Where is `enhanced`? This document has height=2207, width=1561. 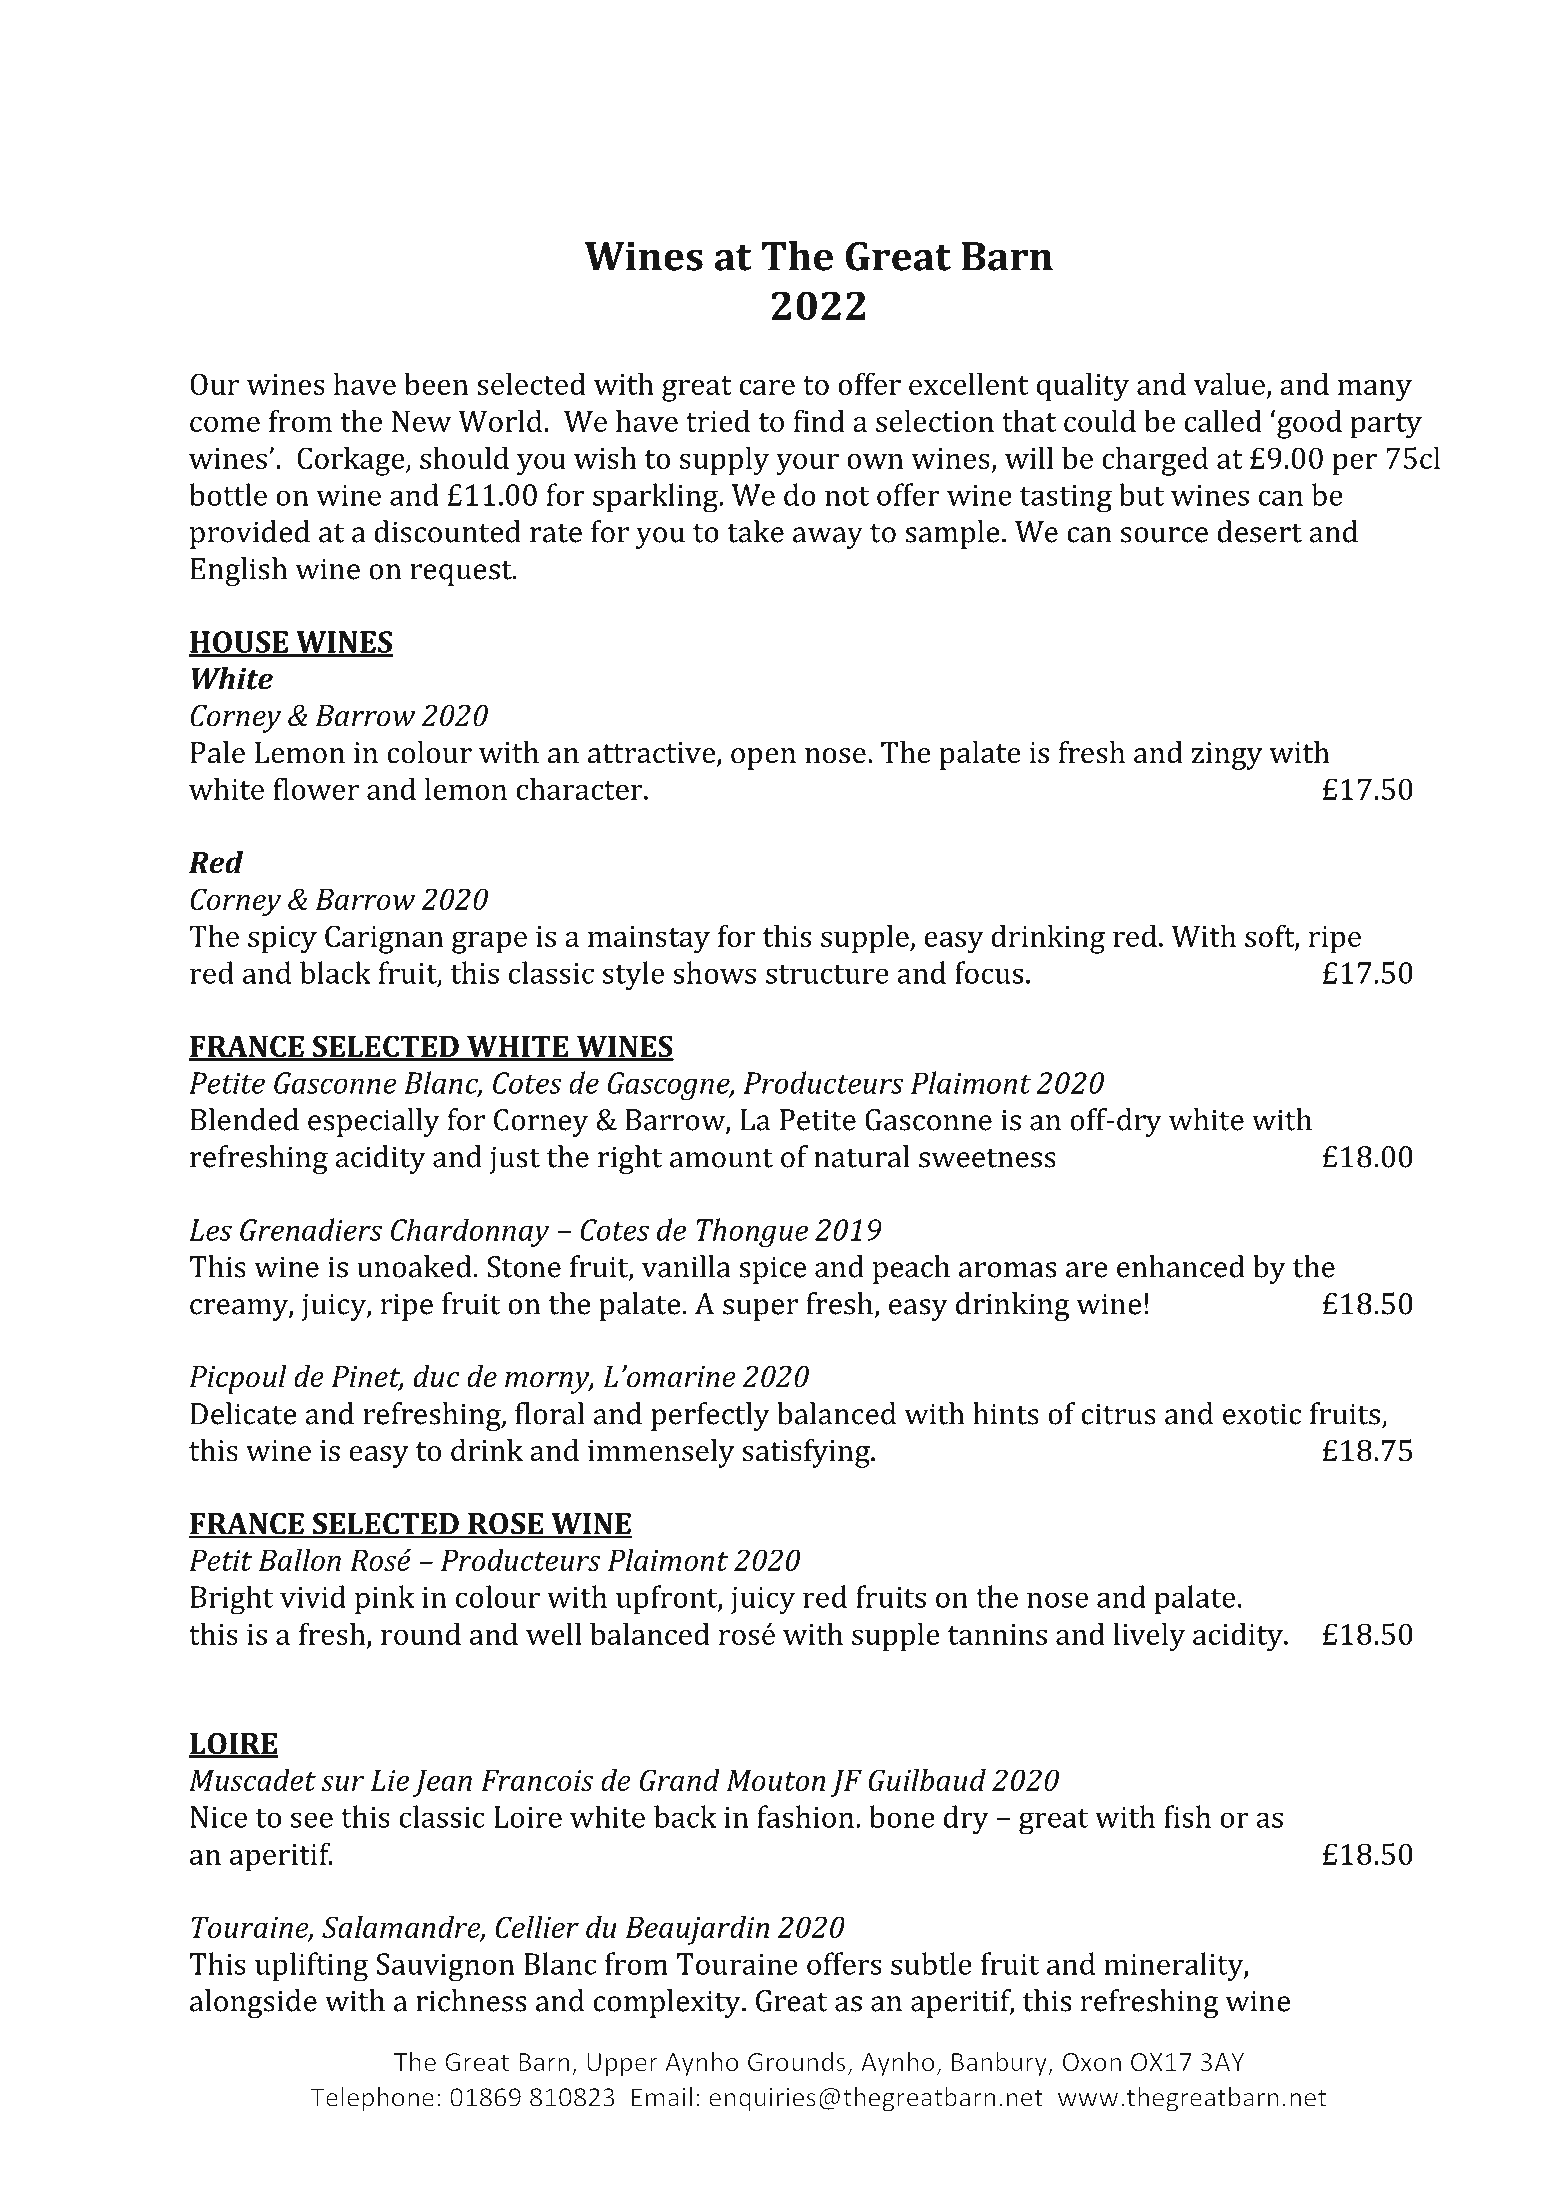 enhanced is located at coordinates (1181, 1266).
